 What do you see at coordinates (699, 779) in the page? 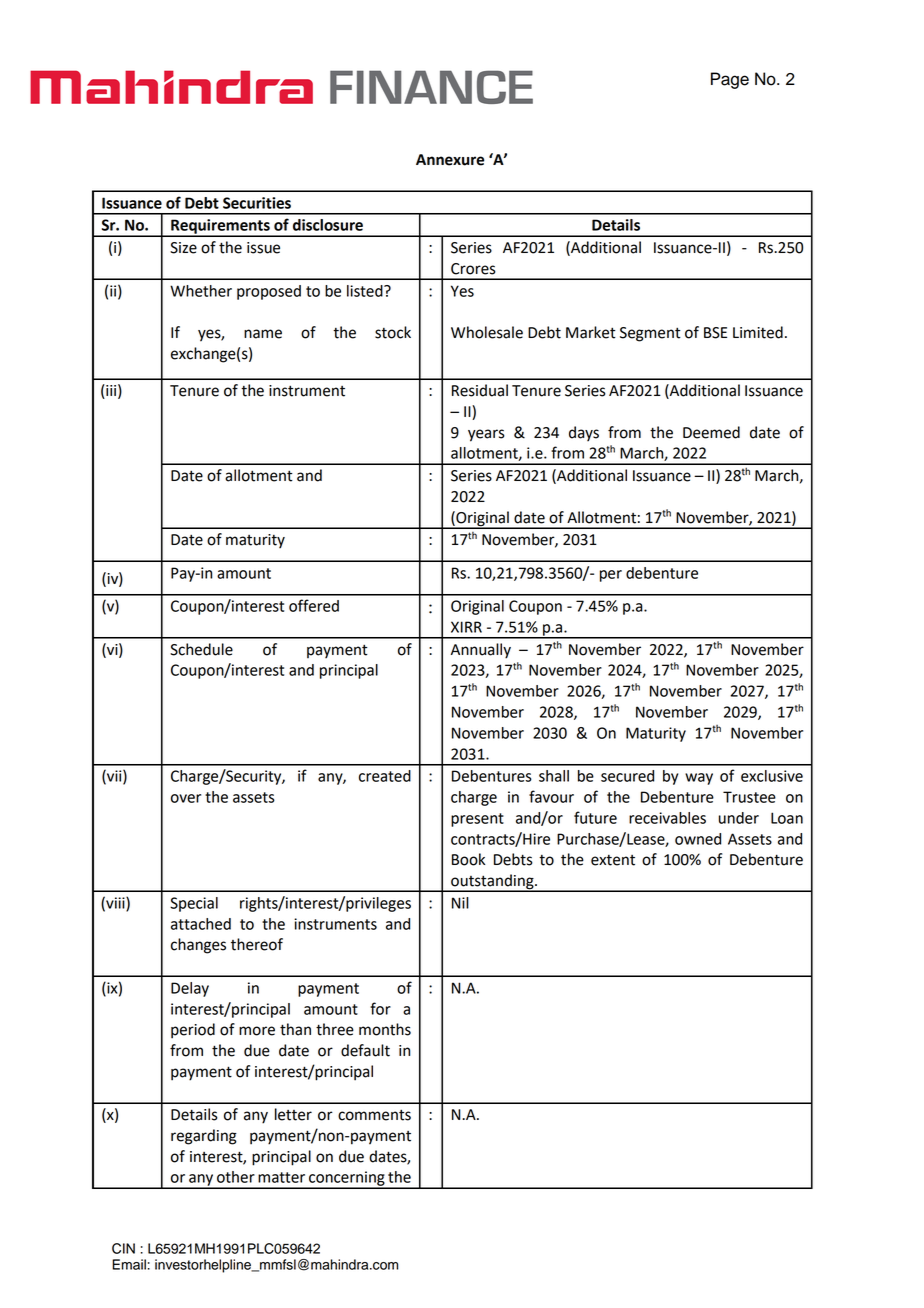
I see `way` at bounding box center [699, 779].
